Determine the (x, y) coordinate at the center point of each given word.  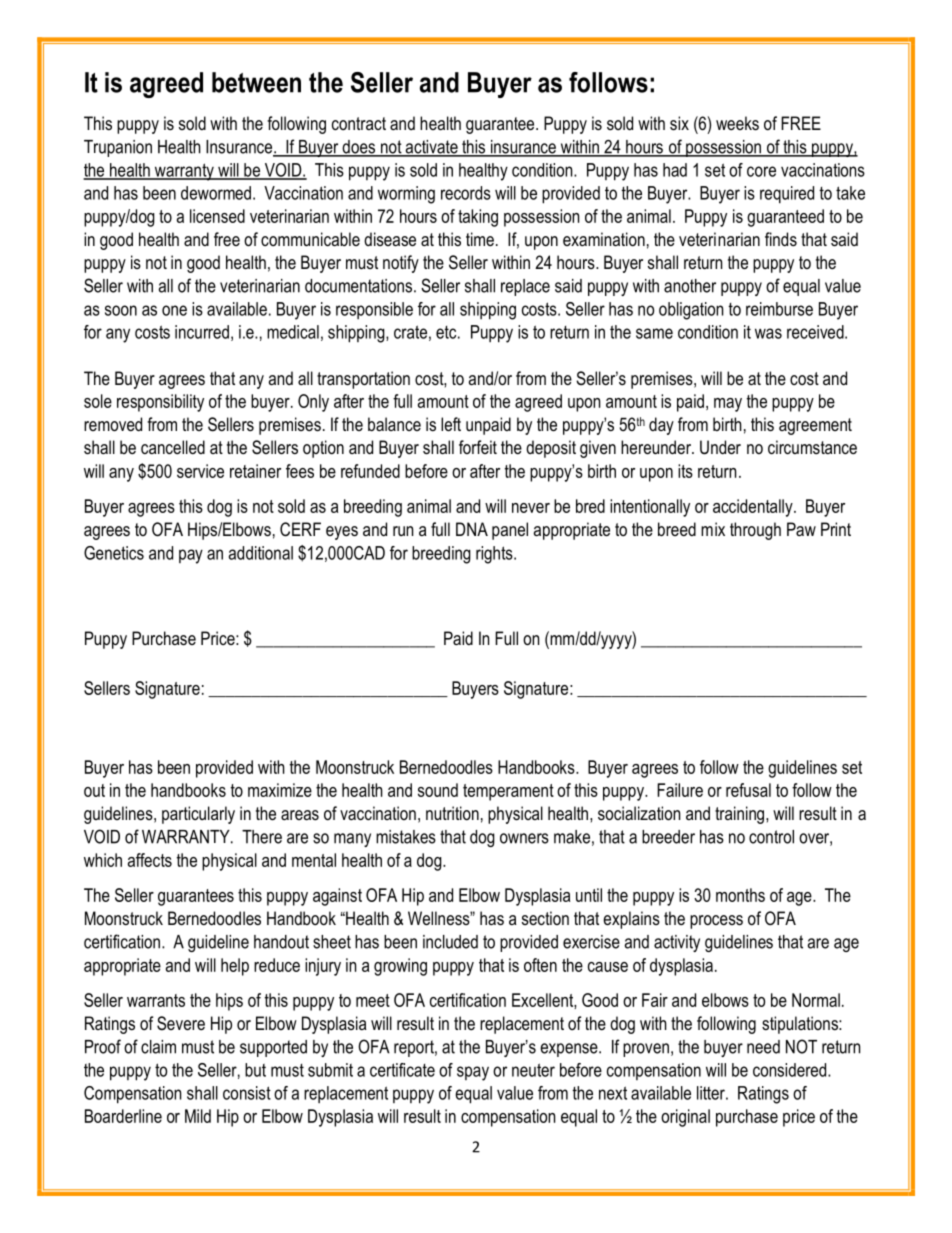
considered (791, 1070)
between (256, 82)
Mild (198, 1116)
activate (431, 148)
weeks (737, 123)
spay (473, 1073)
